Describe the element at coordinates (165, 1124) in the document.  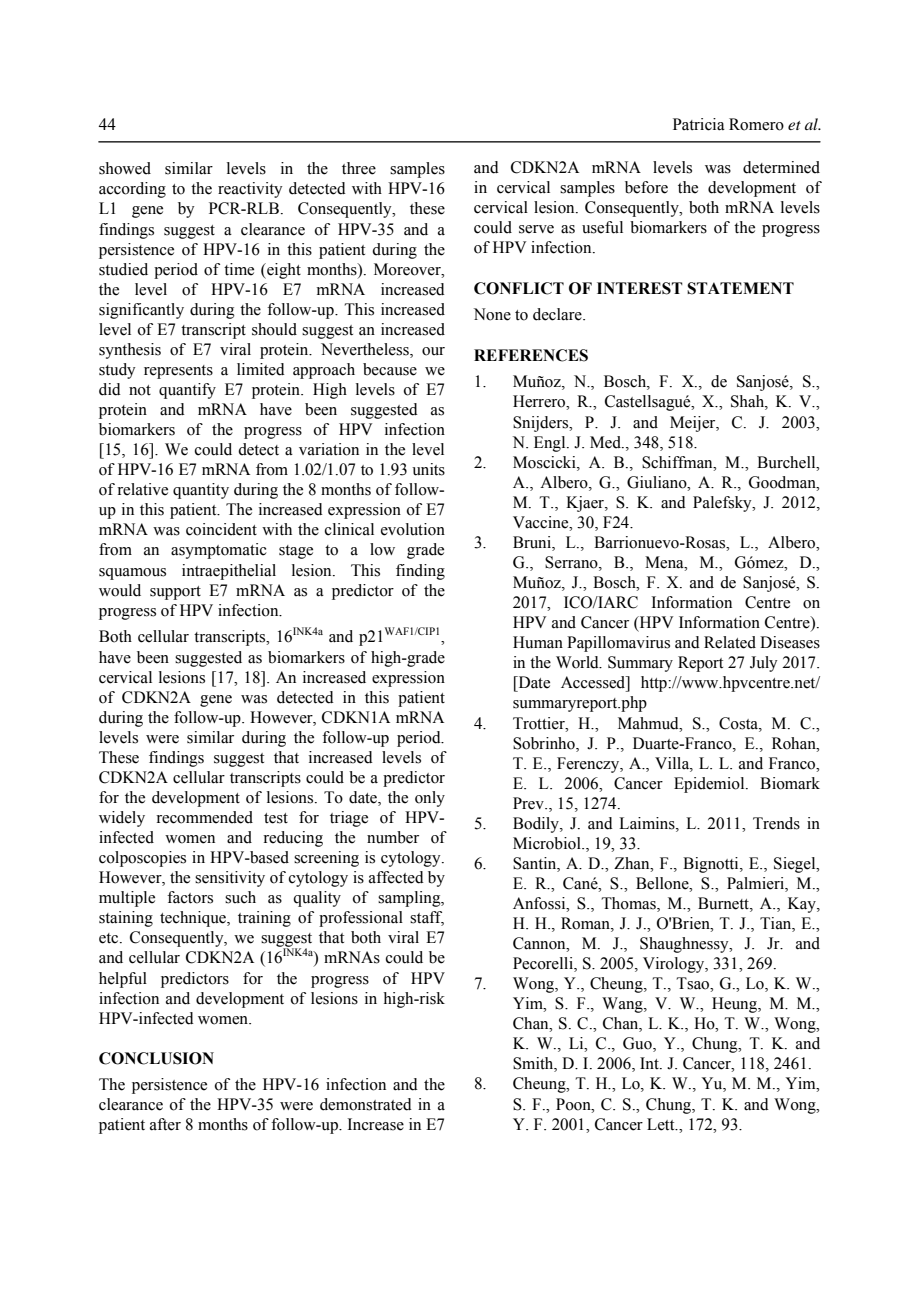
I see `after` at that location.
